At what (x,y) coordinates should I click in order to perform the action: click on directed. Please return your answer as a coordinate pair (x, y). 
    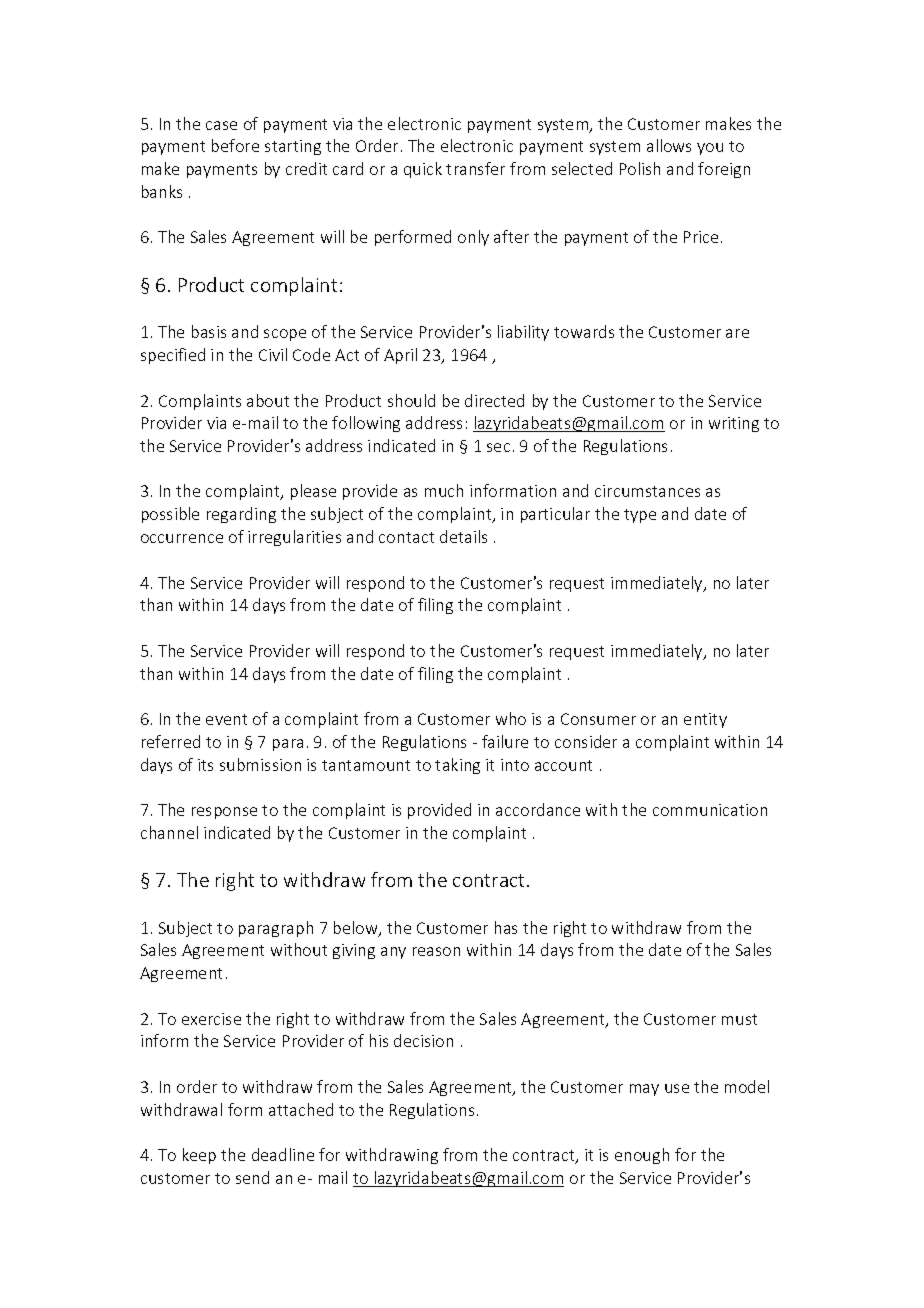
    Looking at the image, I should click on (494, 400).
